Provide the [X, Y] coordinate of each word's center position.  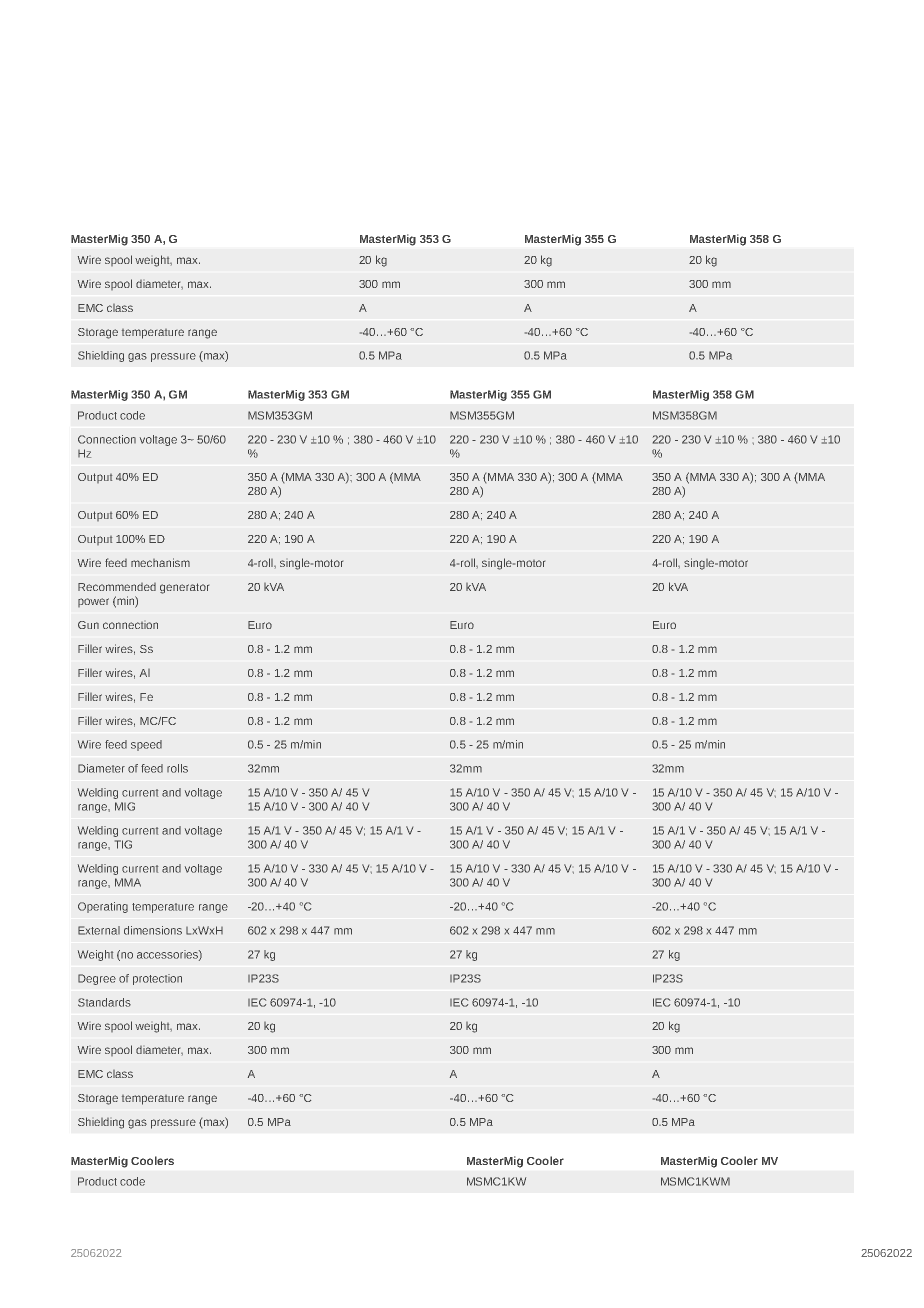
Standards [104, 1002]
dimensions [153, 930]
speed [146, 745]
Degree [97, 979]
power [93, 602]
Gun [88, 625]
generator [184, 588]
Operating [103, 907]
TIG [123, 844]
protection [157, 979]
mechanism [160, 562]
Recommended [117, 587]
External [99, 930]
